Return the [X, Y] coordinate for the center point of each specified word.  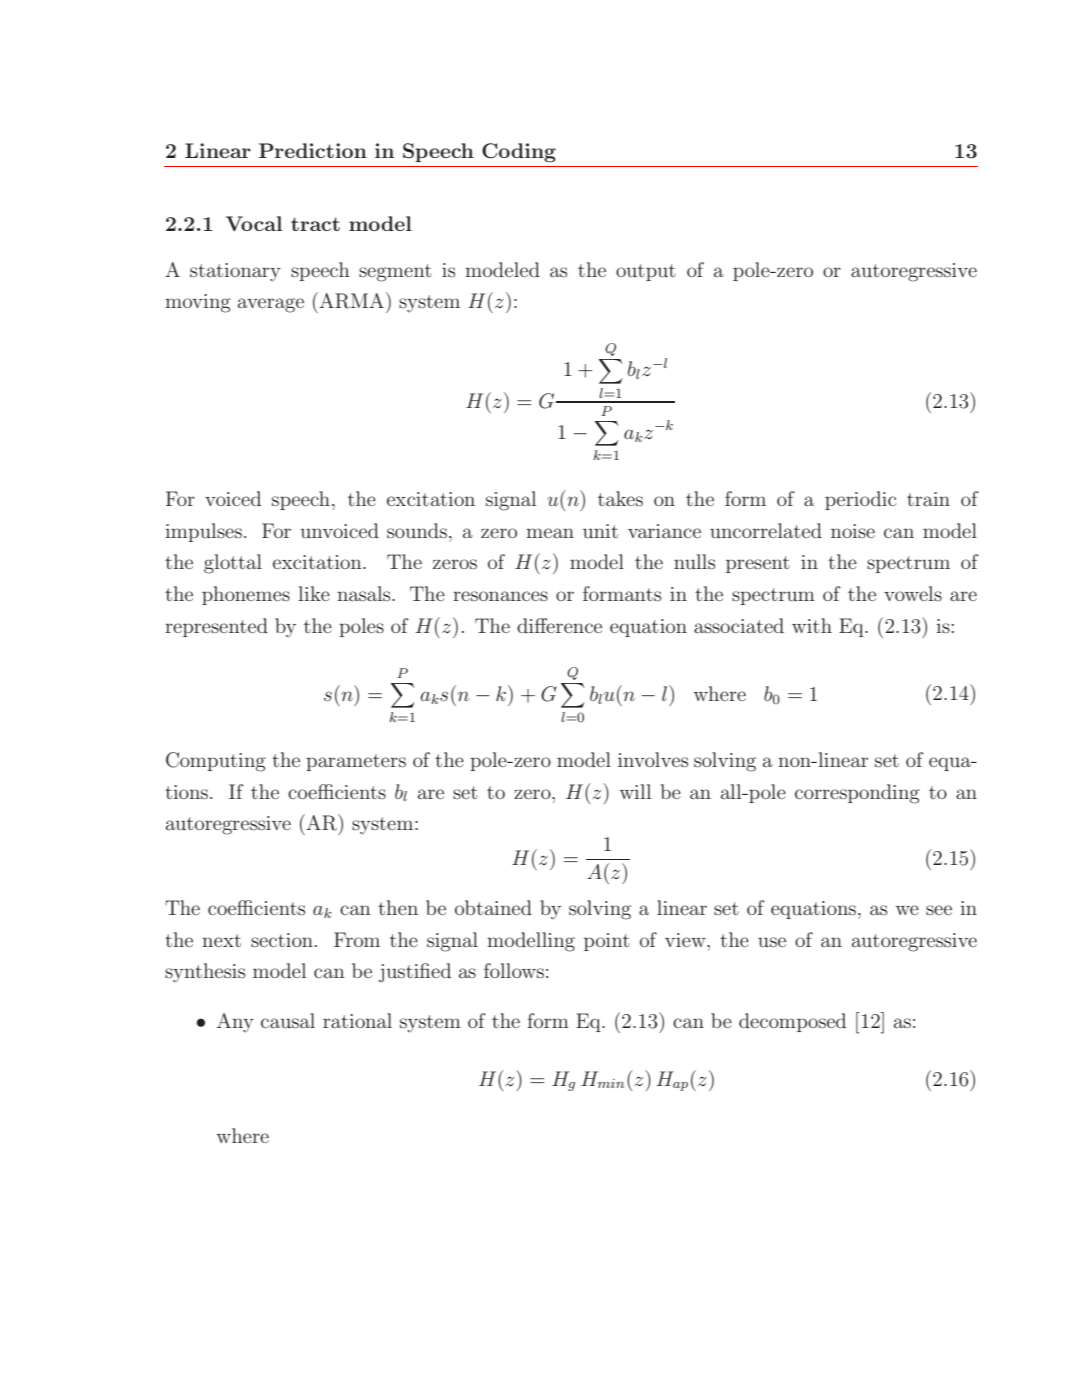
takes [620, 499]
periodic [860, 500]
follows [514, 971]
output [646, 272]
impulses [203, 532]
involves [653, 759]
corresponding [857, 794]
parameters [356, 762]
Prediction [313, 150]
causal [288, 1021]
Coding [519, 153]
